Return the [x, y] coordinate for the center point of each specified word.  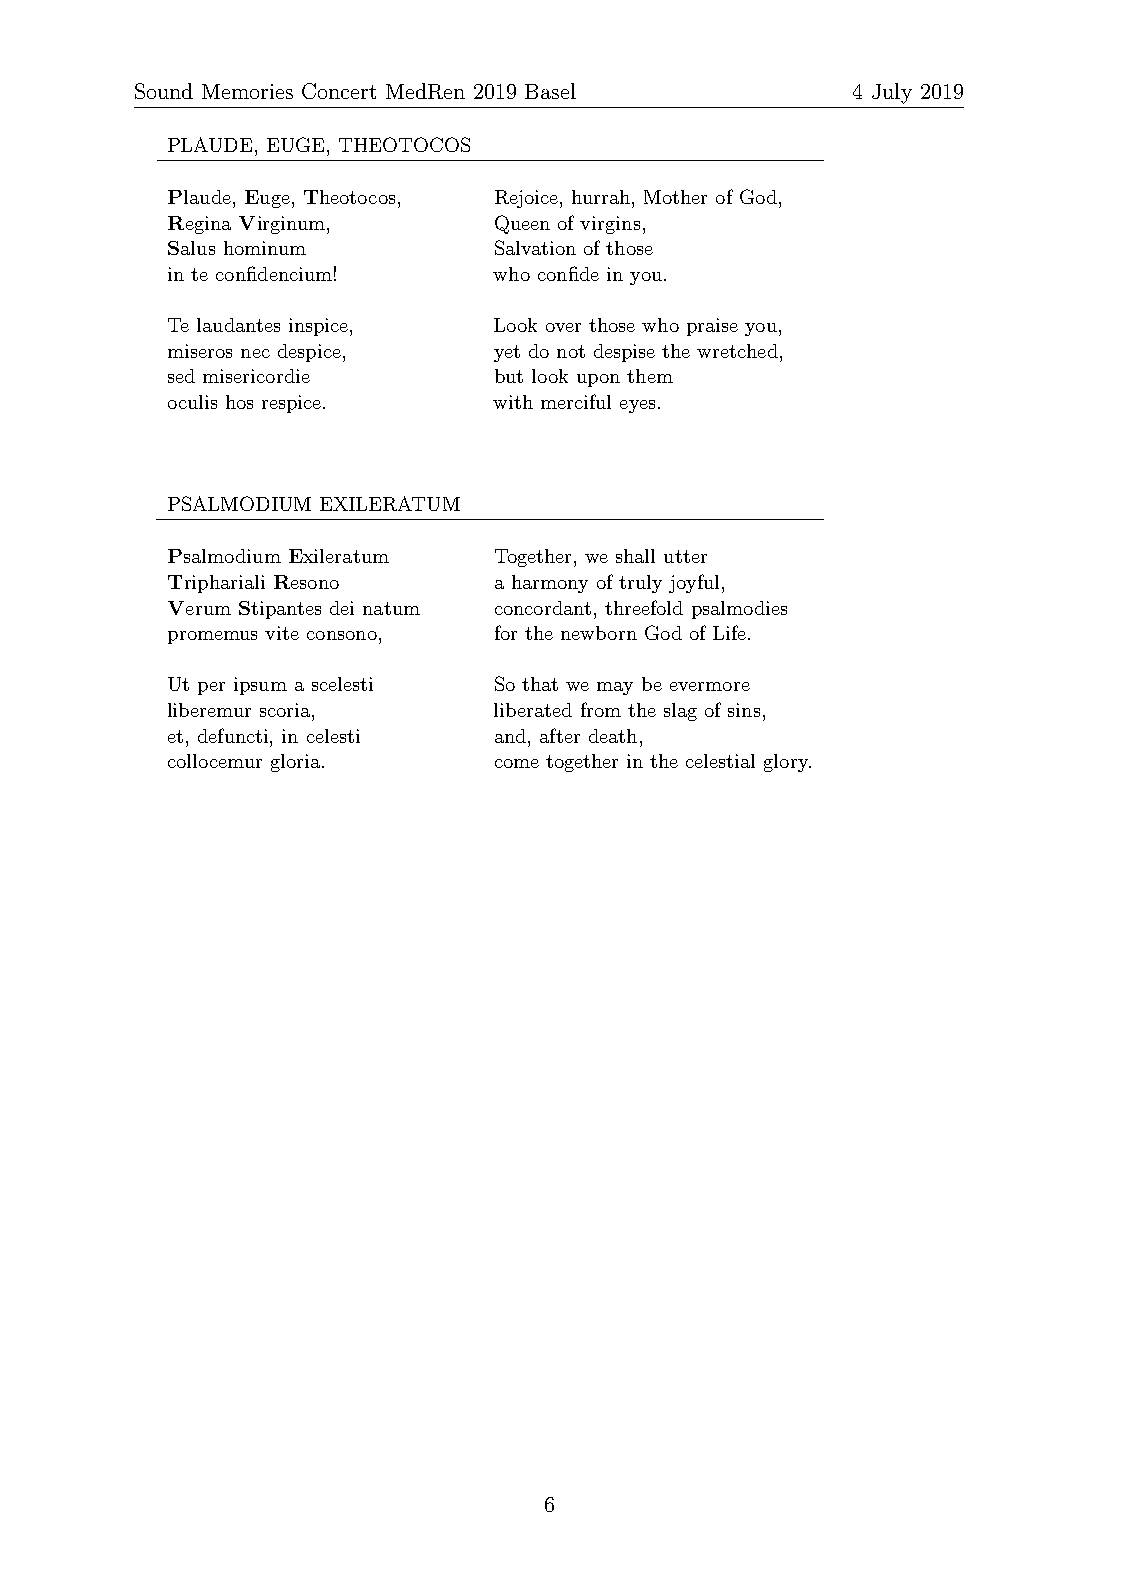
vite [282, 633]
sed [181, 376]
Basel [550, 91]
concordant [543, 608]
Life [729, 632]
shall [635, 556]
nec [255, 353]
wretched [737, 351]
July [892, 93]
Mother [675, 197]
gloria [295, 763]
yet [507, 353]
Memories [247, 91]
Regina [199, 225]
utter [685, 556]
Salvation [535, 247]
